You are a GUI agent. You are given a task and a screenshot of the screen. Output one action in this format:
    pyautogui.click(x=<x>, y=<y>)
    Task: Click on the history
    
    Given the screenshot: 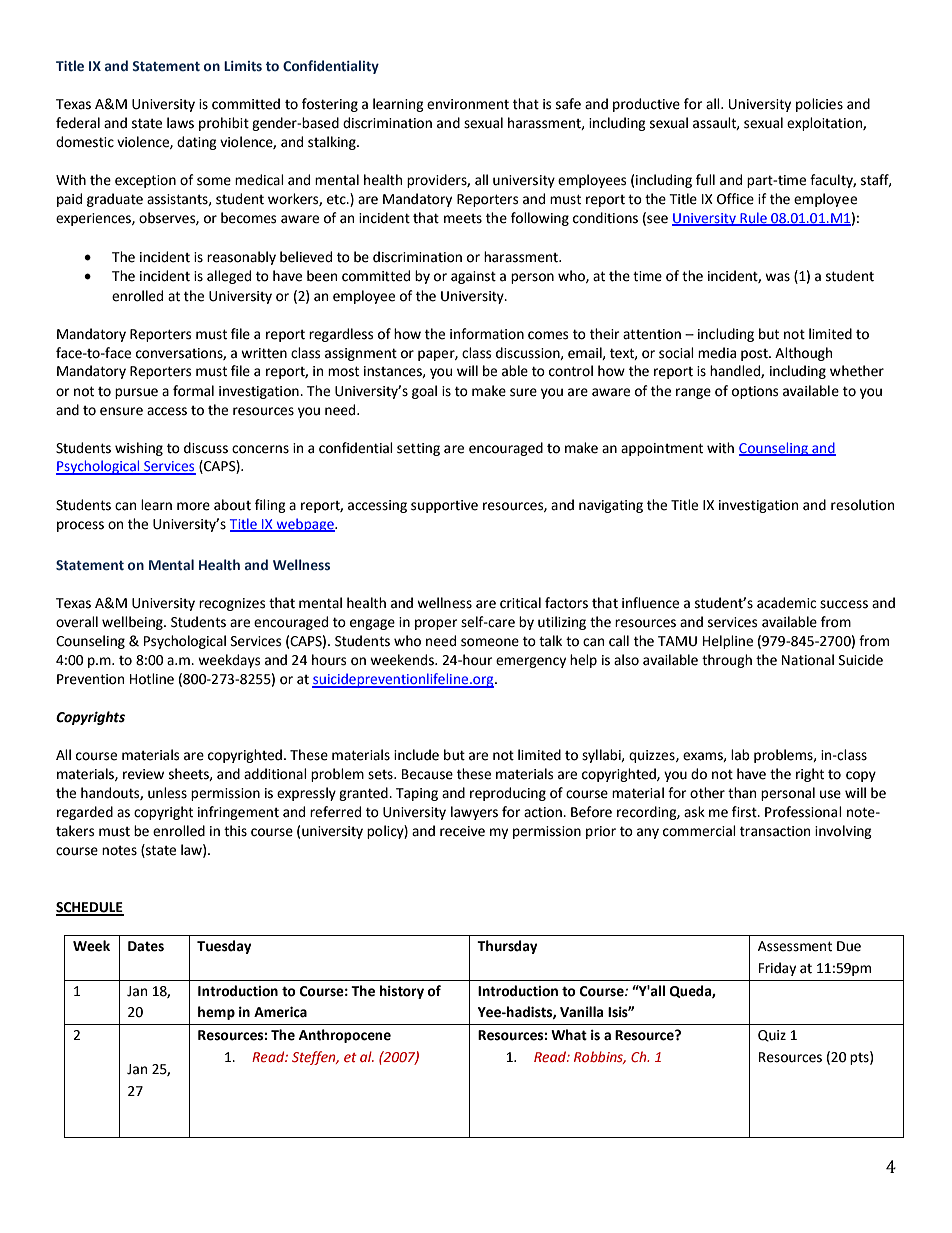 What is the action you would take?
    pyautogui.click(x=402, y=992)
